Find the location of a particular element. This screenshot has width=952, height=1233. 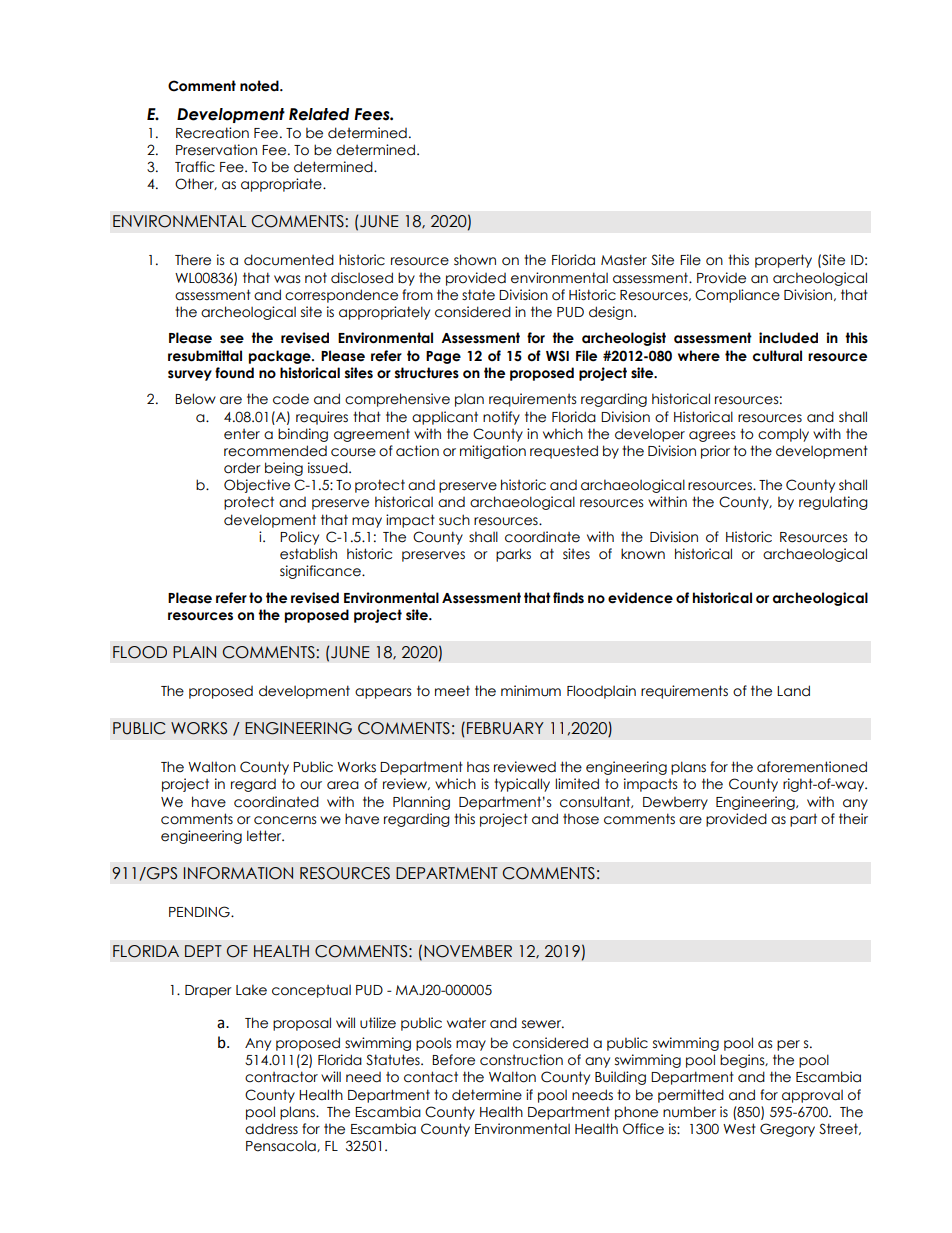

shown is located at coordinates (475, 260).
